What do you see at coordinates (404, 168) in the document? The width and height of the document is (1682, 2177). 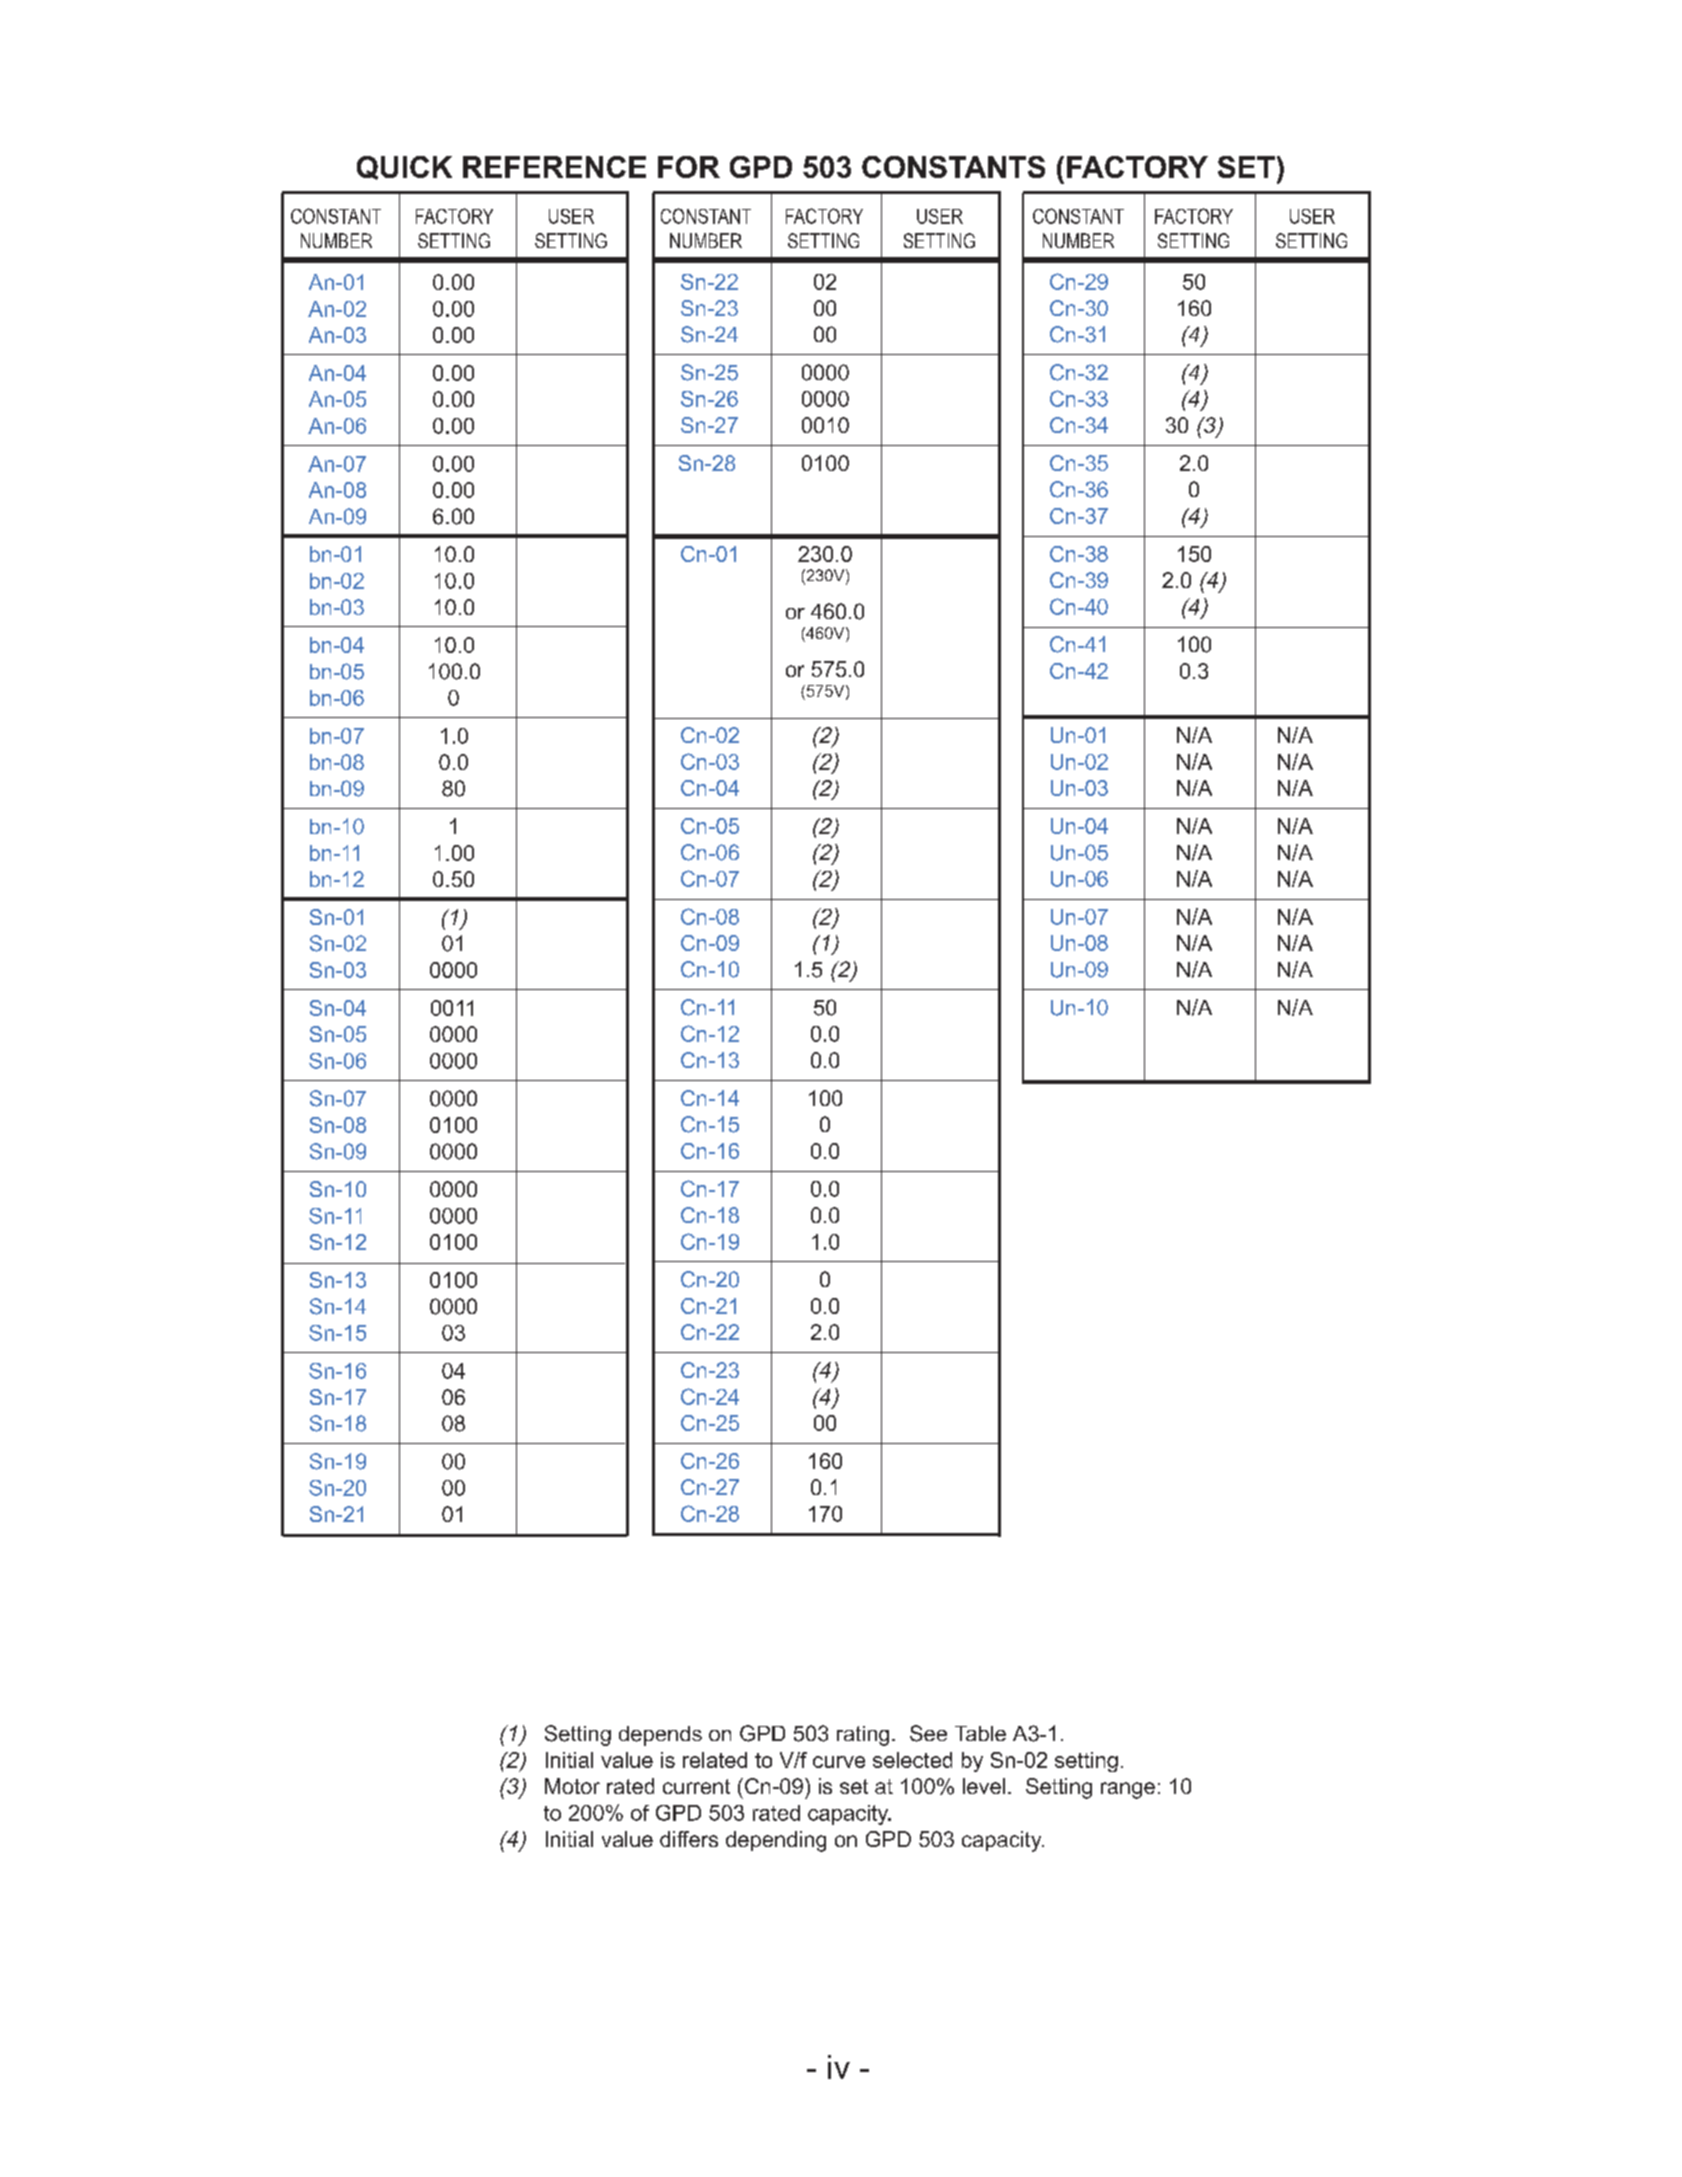 I see `QUICK` at bounding box center [404, 168].
